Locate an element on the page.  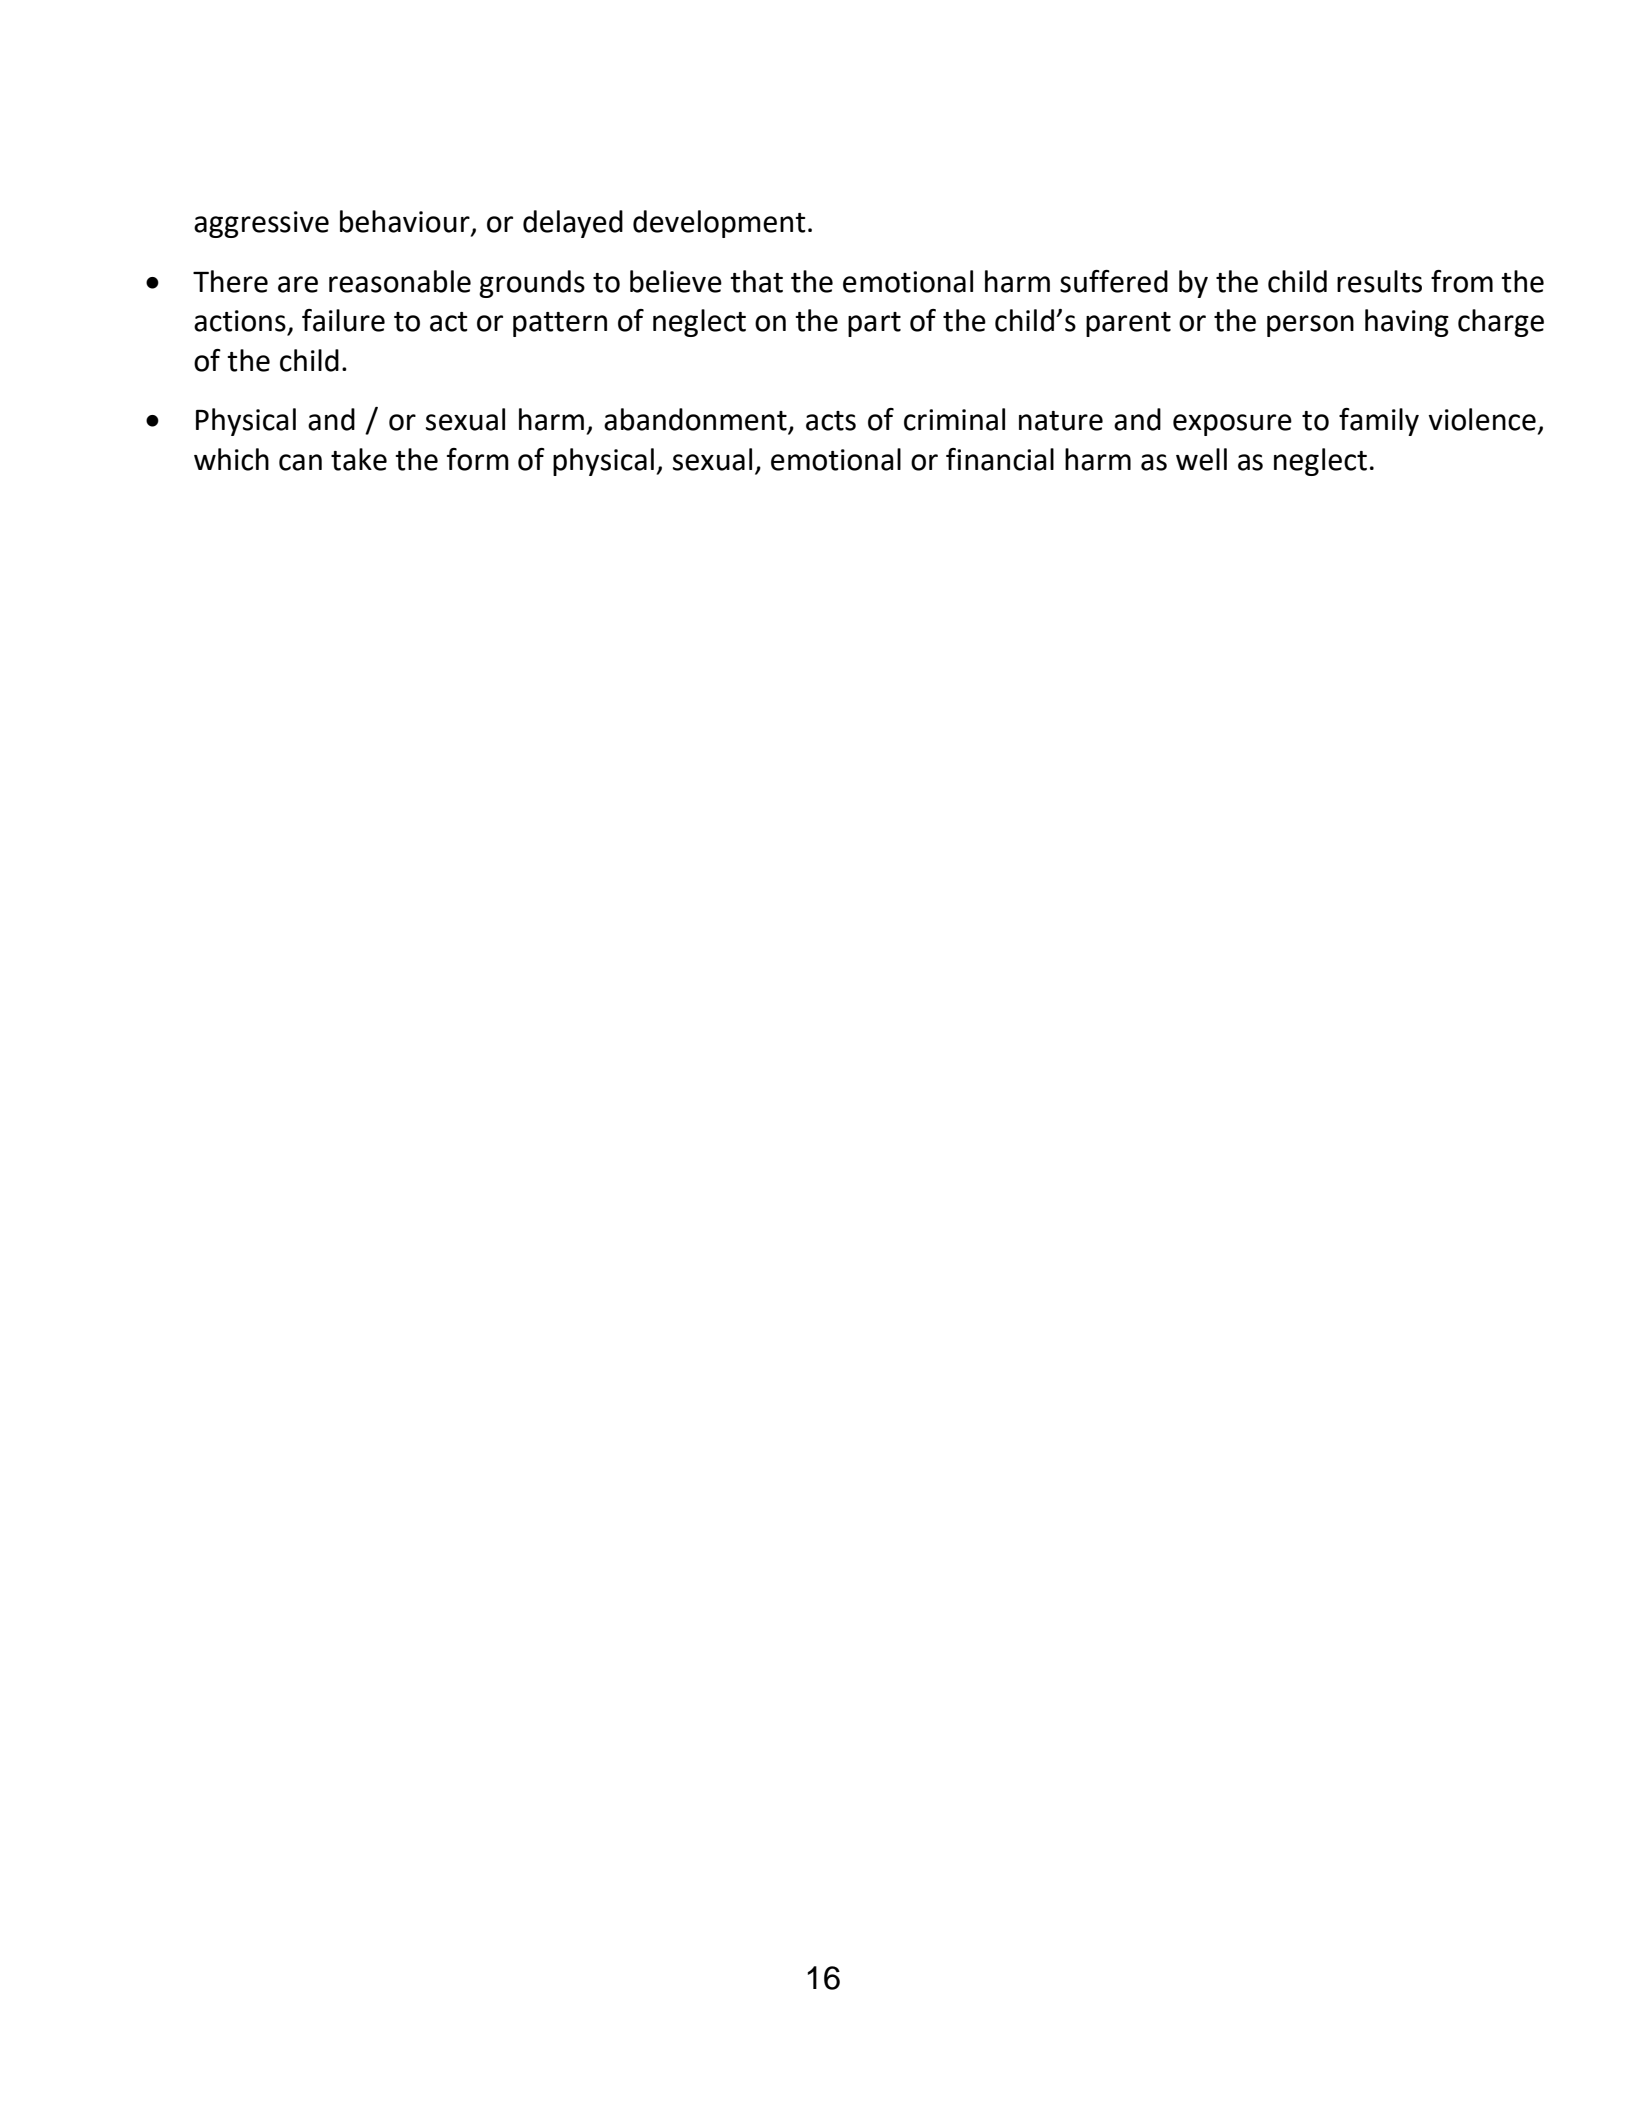
from is located at coordinates (1462, 281).
